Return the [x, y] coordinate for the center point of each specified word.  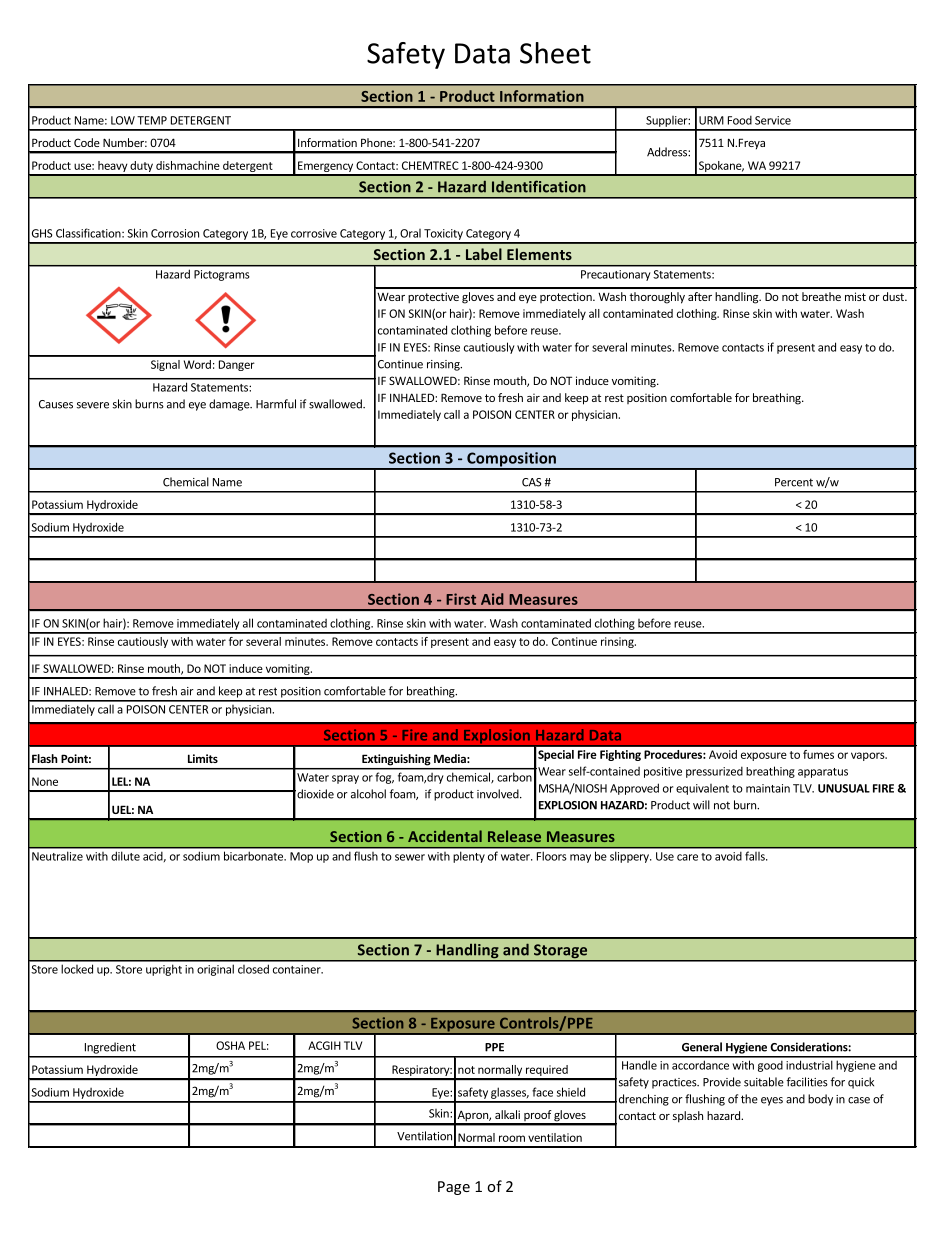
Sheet [555, 53]
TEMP [152, 120]
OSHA [230, 1045]
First [461, 599]
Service [773, 120]
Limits [203, 758]
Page [454, 1188]
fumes [818, 754]
